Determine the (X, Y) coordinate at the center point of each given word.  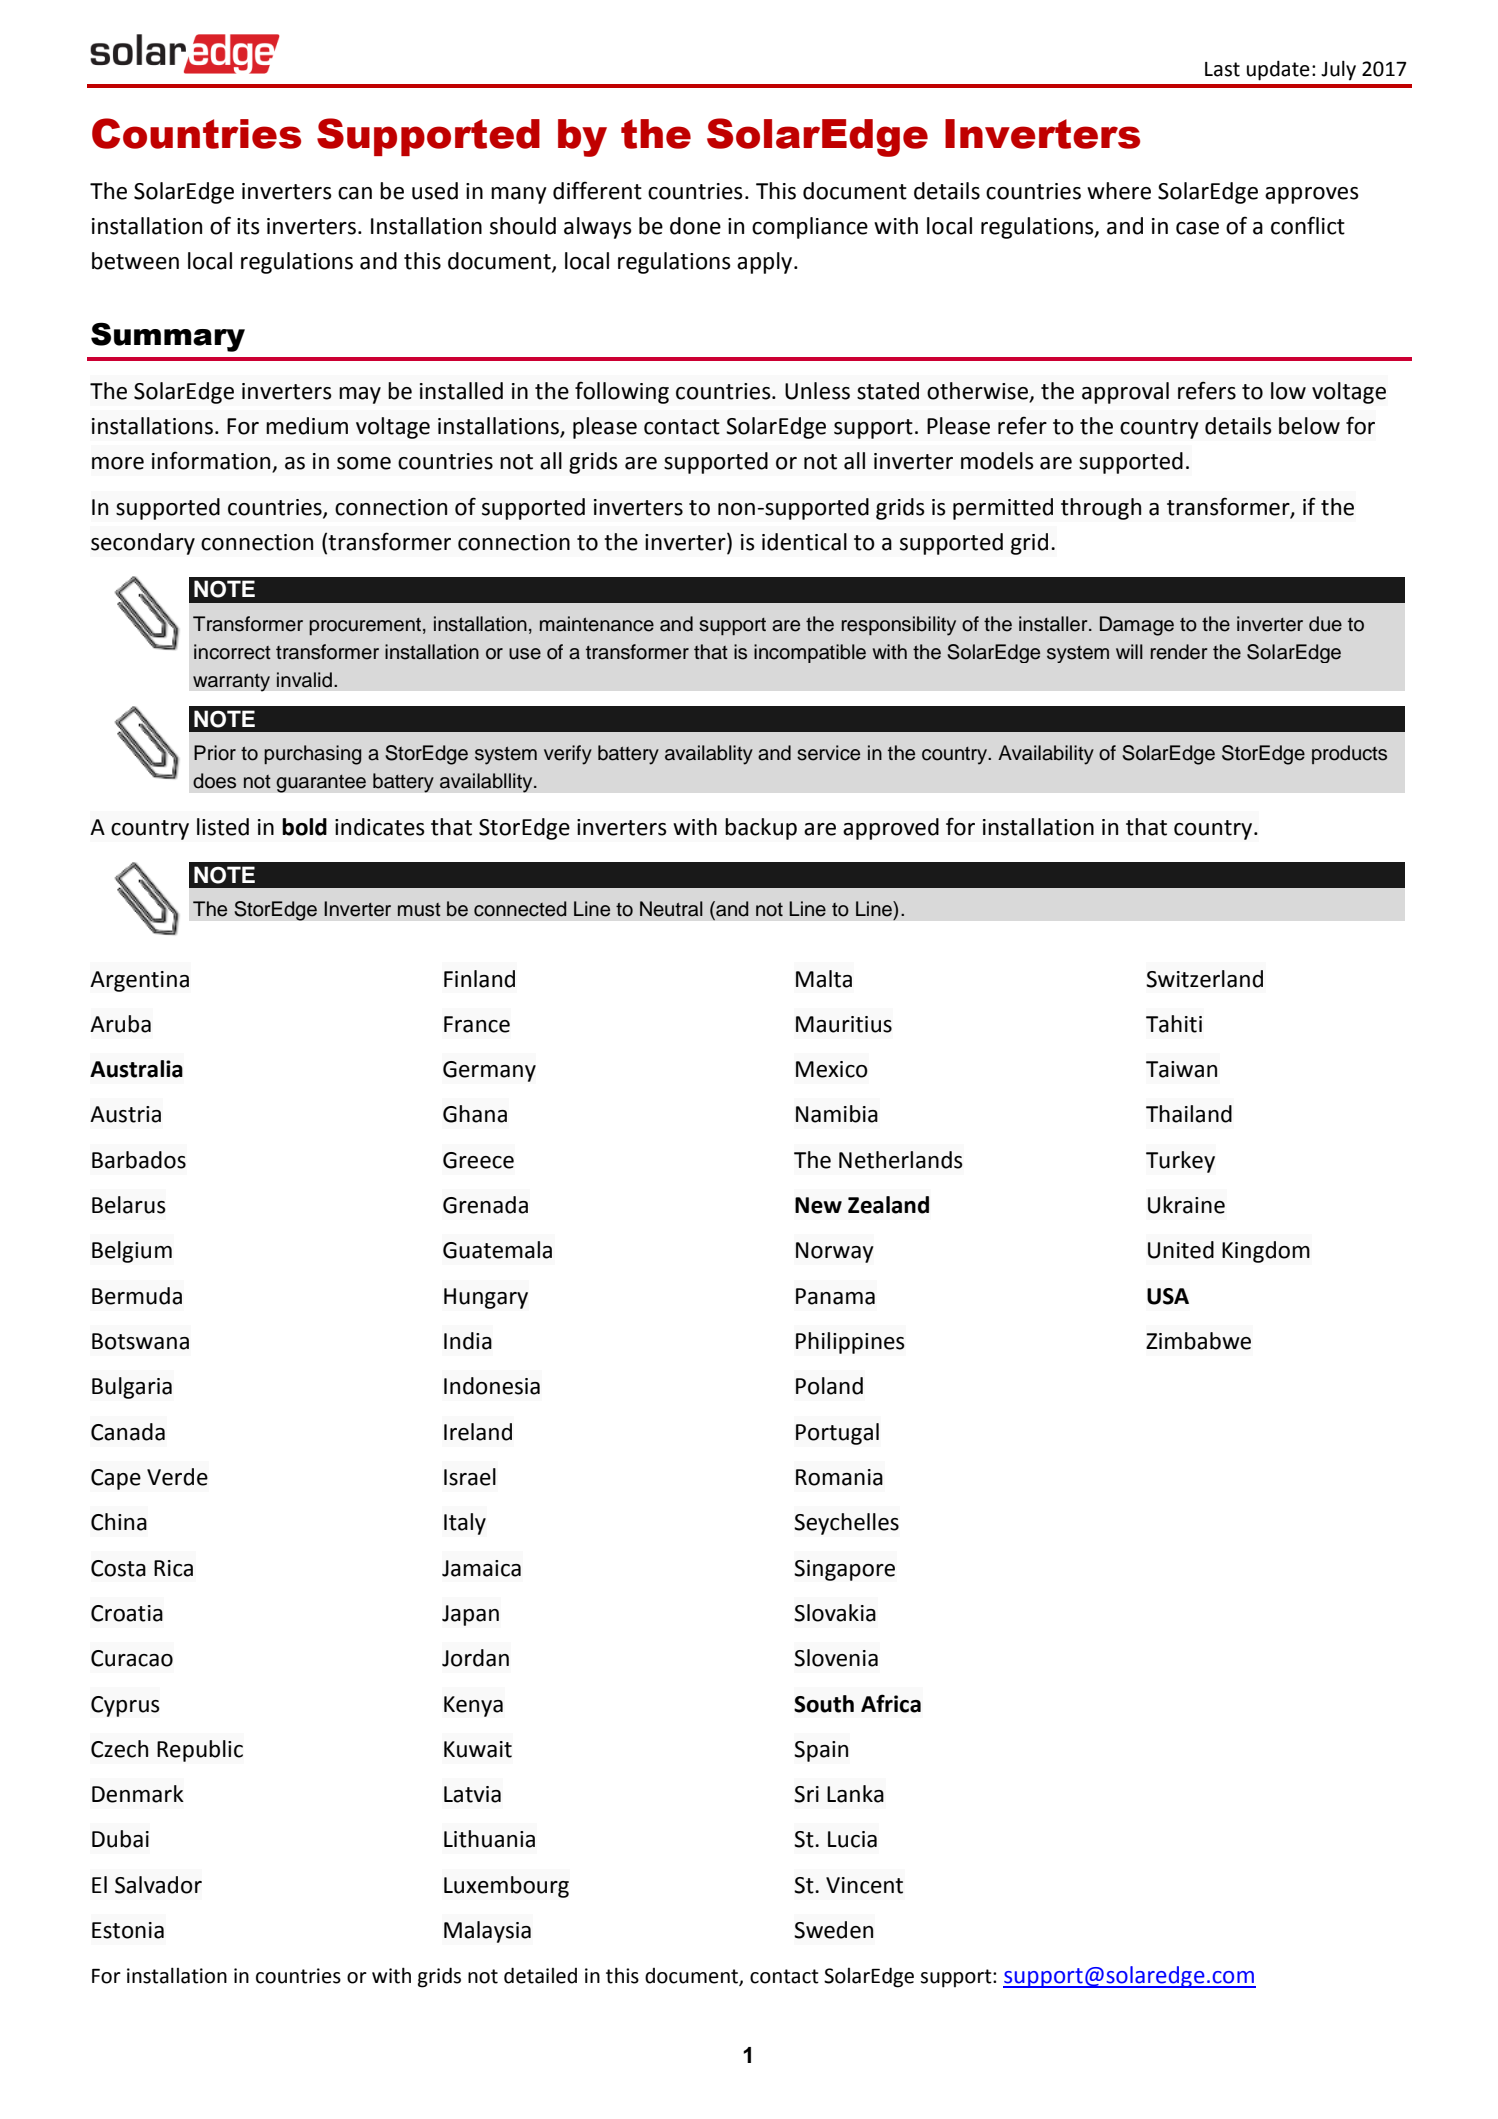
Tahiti (1174, 1024)
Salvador (158, 1885)
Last (1222, 69)
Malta (824, 979)
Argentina (139, 981)
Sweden (833, 1930)
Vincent (864, 1885)
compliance (810, 228)
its (248, 226)
